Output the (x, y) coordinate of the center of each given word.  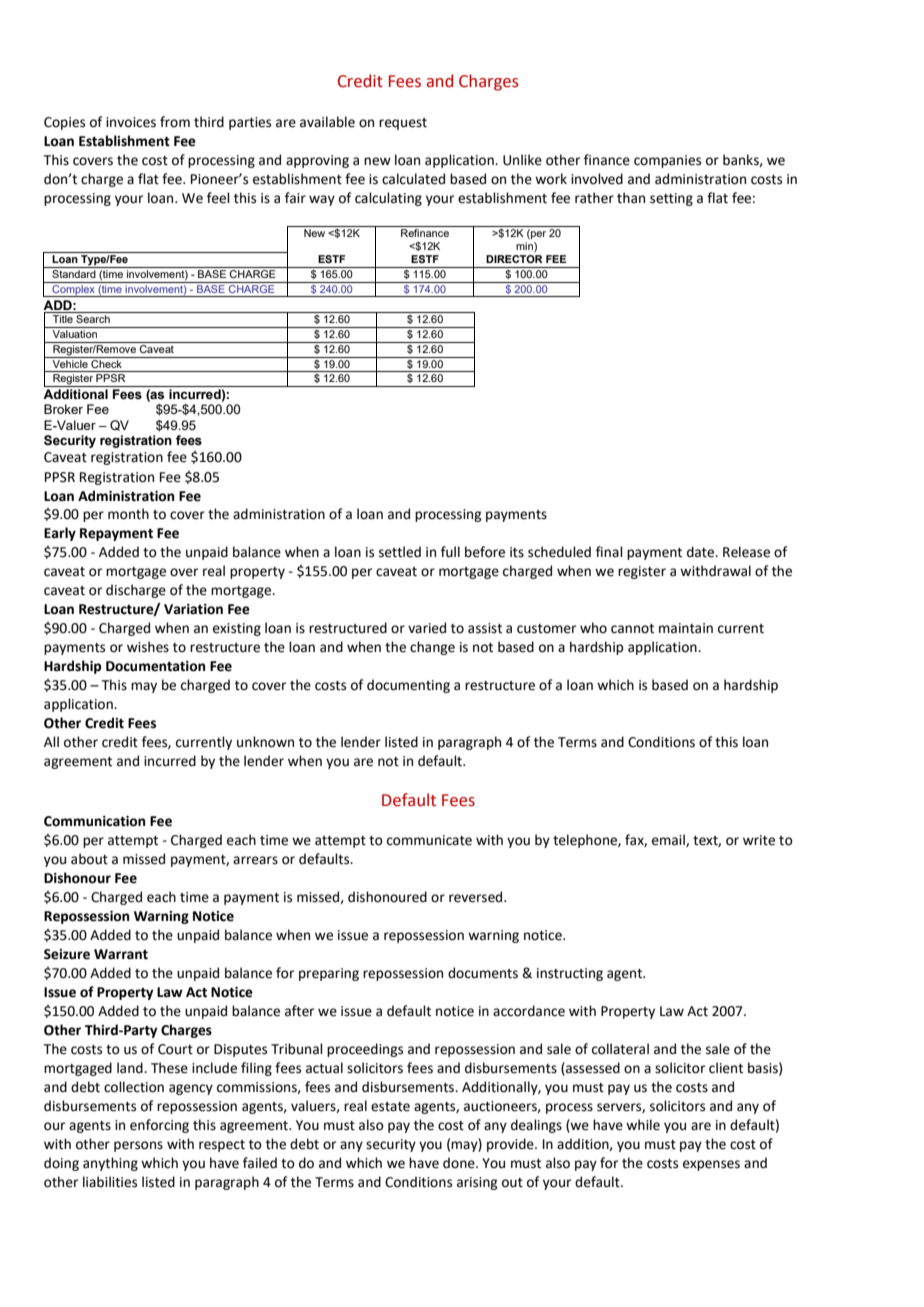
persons (138, 1146)
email (669, 840)
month (128, 514)
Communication (94, 821)
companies (667, 161)
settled (400, 552)
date (702, 552)
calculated (413, 179)
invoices (131, 122)
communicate (429, 840)
